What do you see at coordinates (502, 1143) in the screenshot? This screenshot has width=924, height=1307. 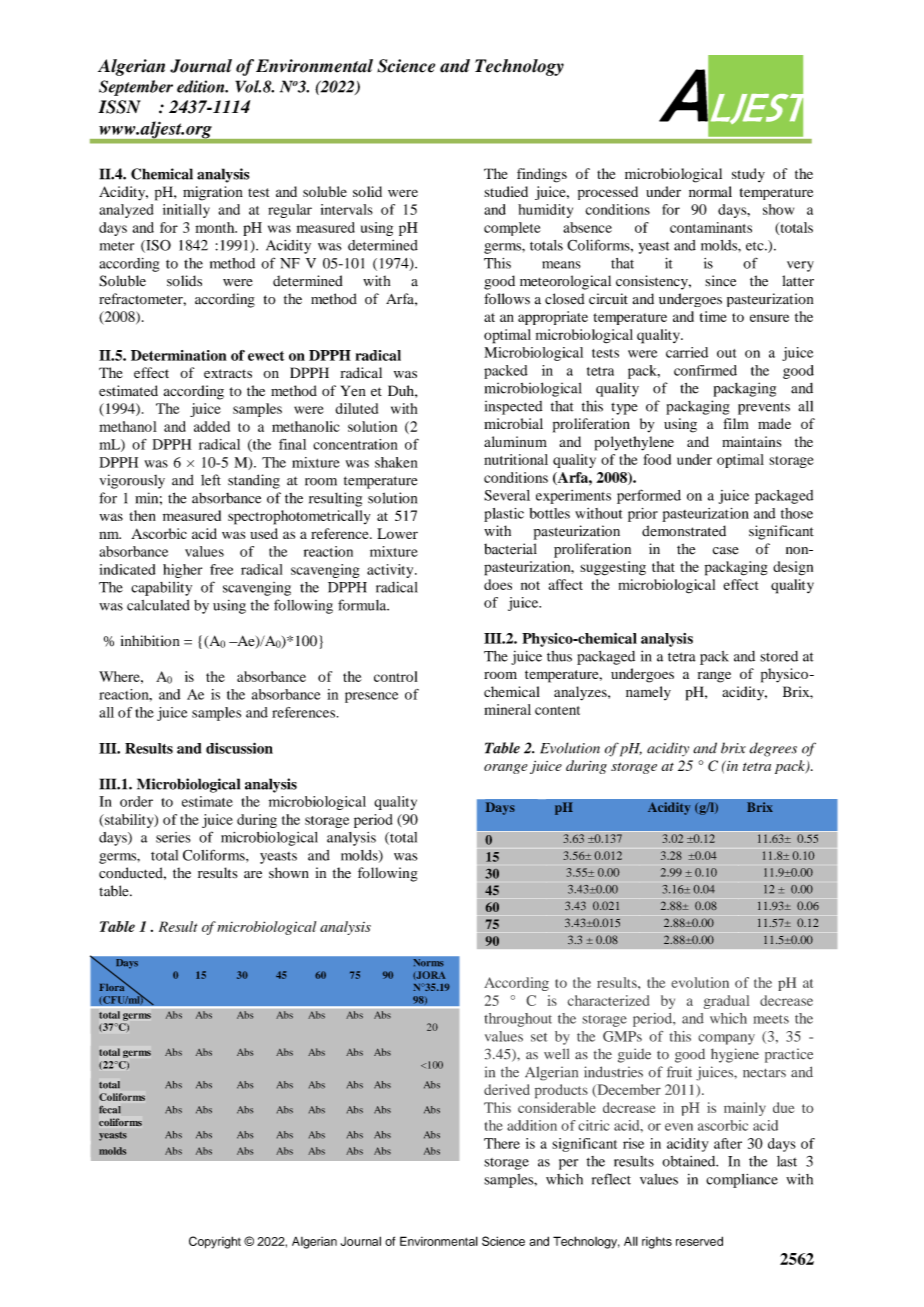 I see `There` at bounding box center [502, 1143].
